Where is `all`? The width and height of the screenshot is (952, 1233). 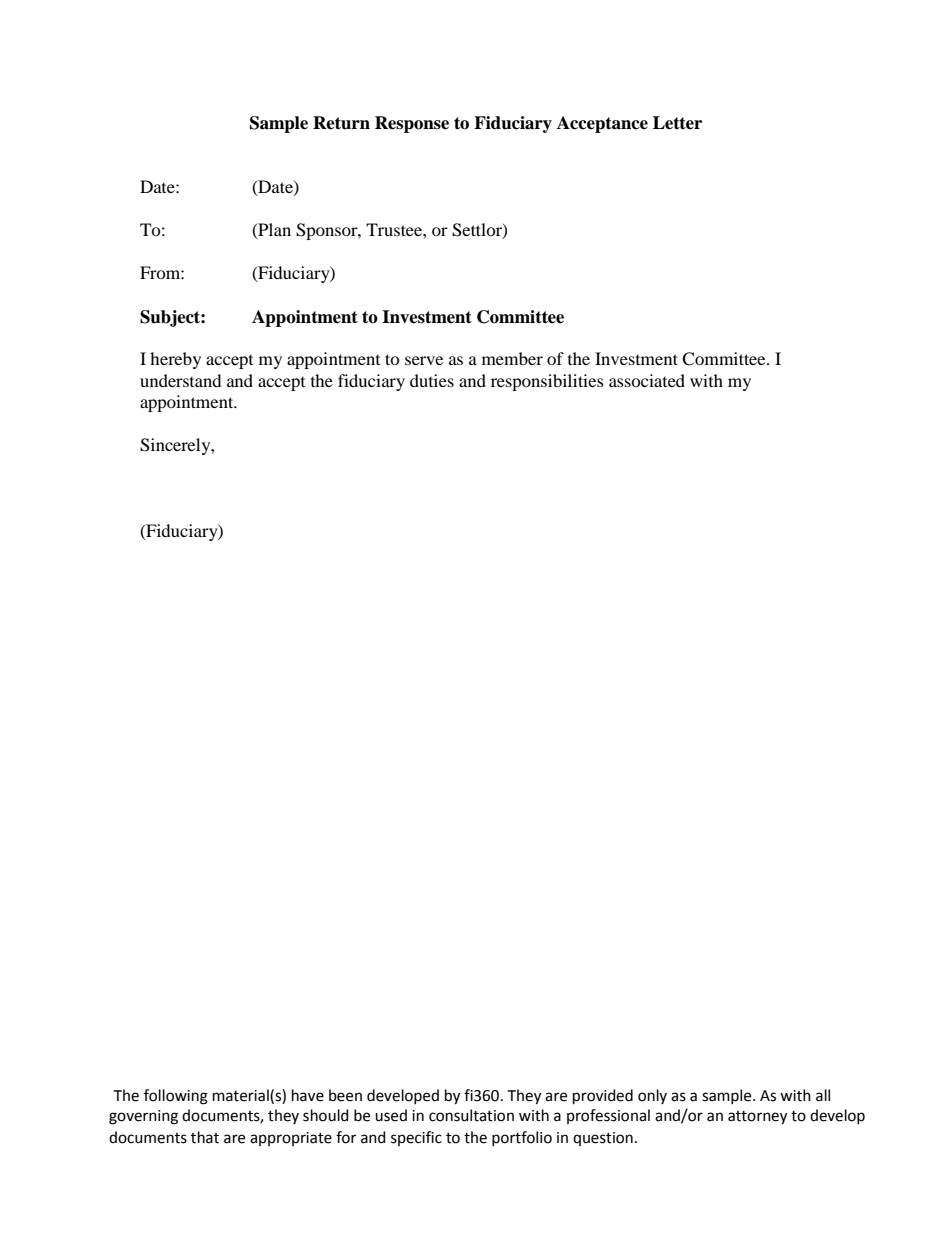
all is located at coordinates (823, 1095).
